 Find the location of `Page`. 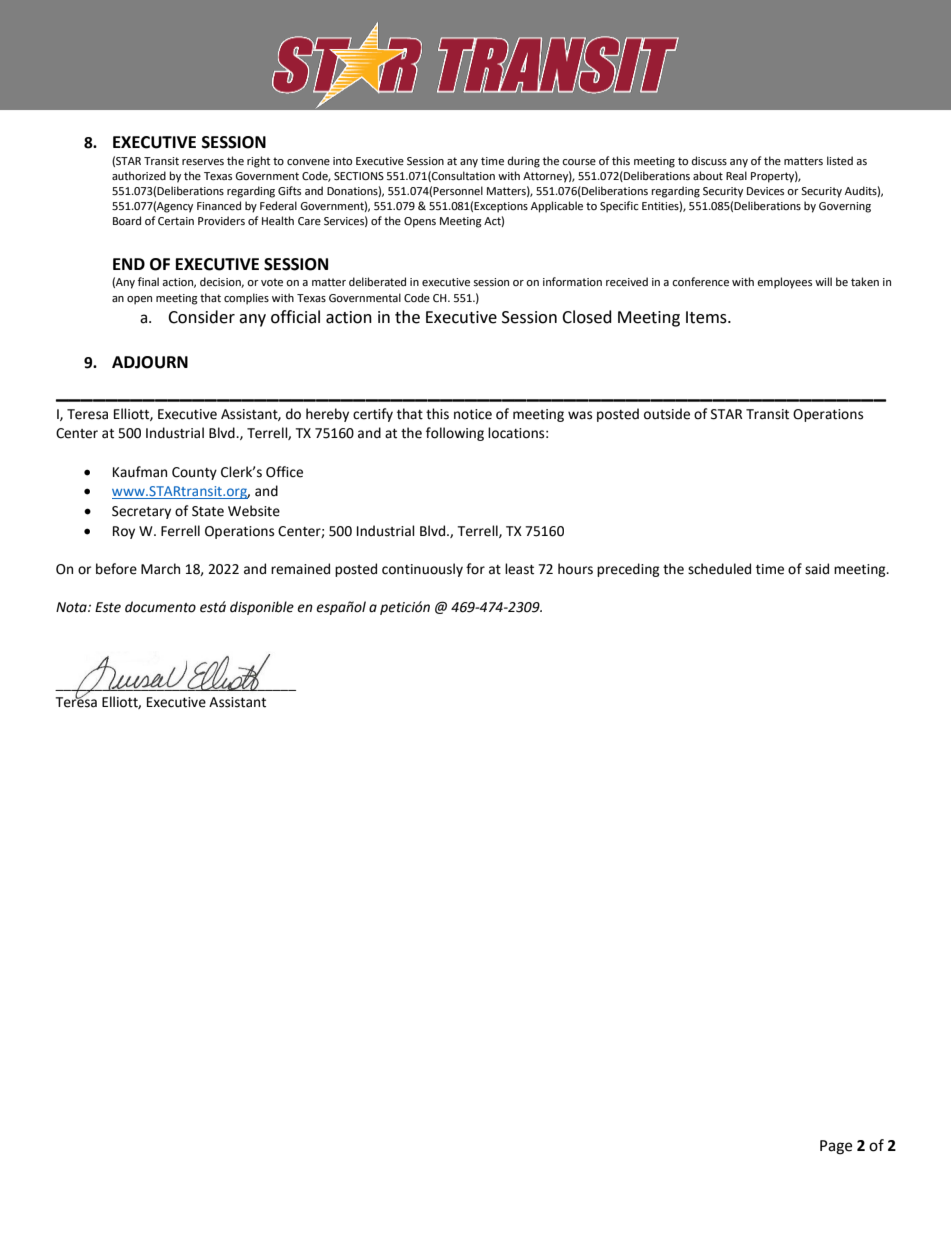

Page is located at coordinates (836, 1147).
